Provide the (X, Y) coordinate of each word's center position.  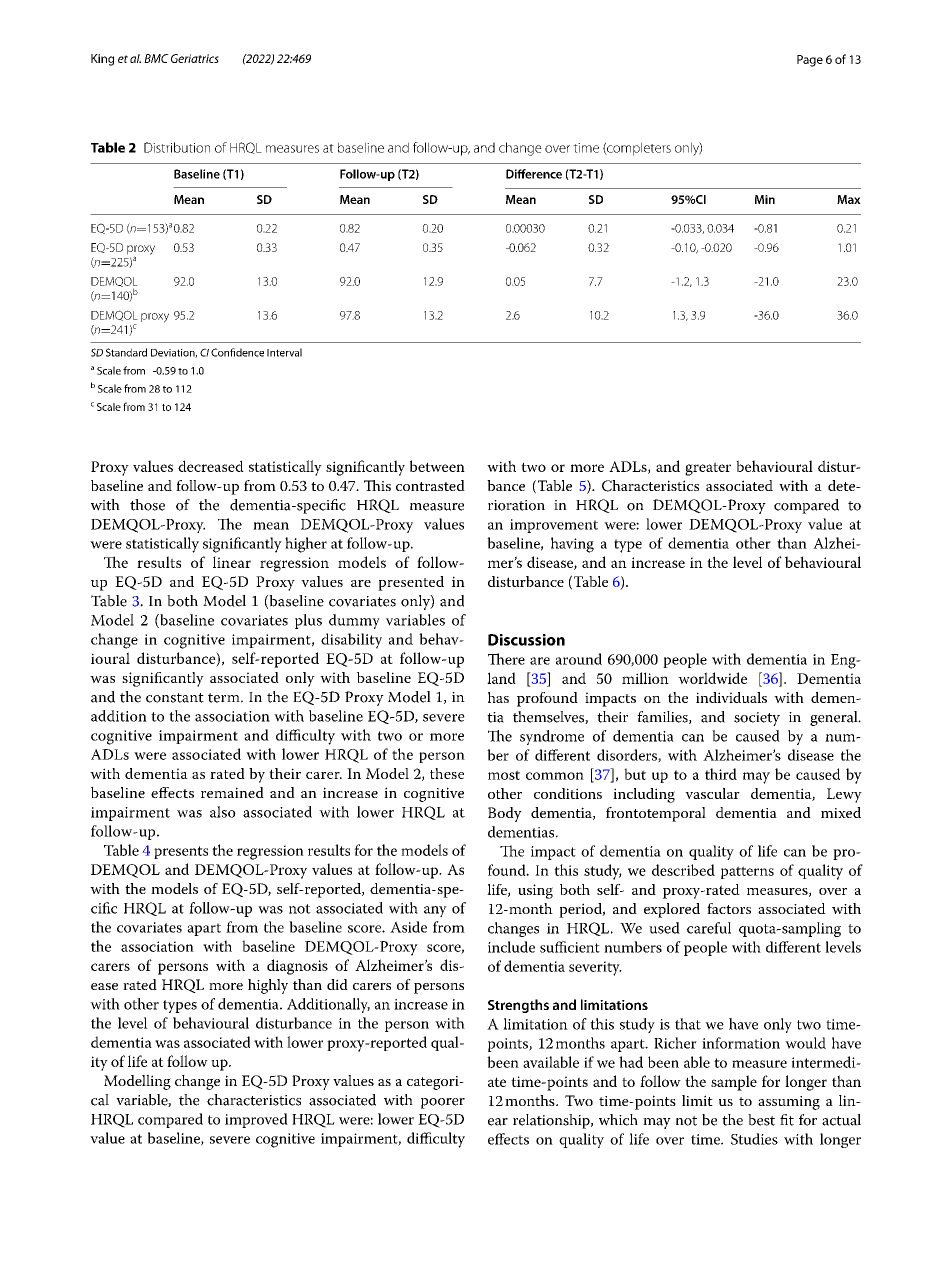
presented (411, 583)
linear (232, 562)
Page (810, 61)
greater (708, 469)
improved (256, 1120)
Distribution (177, 147)
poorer (443, 1103)
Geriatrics (195, 58)
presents (181, 852)
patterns (747, 872)
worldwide (712, 678)
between (437, 466)
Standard (126, 352)
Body (505, 814)
